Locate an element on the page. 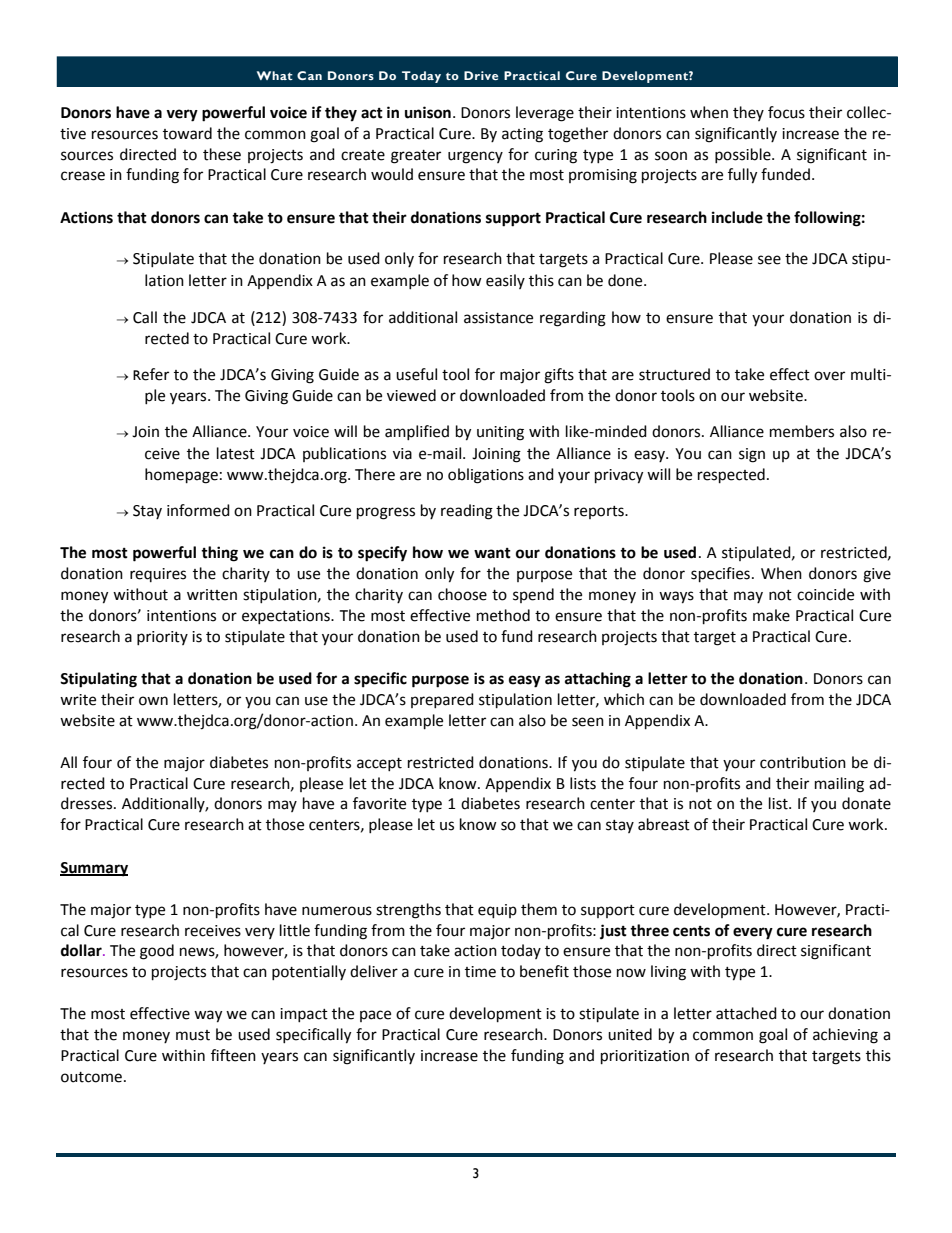  contribution is located at coordinates (803, 762).
